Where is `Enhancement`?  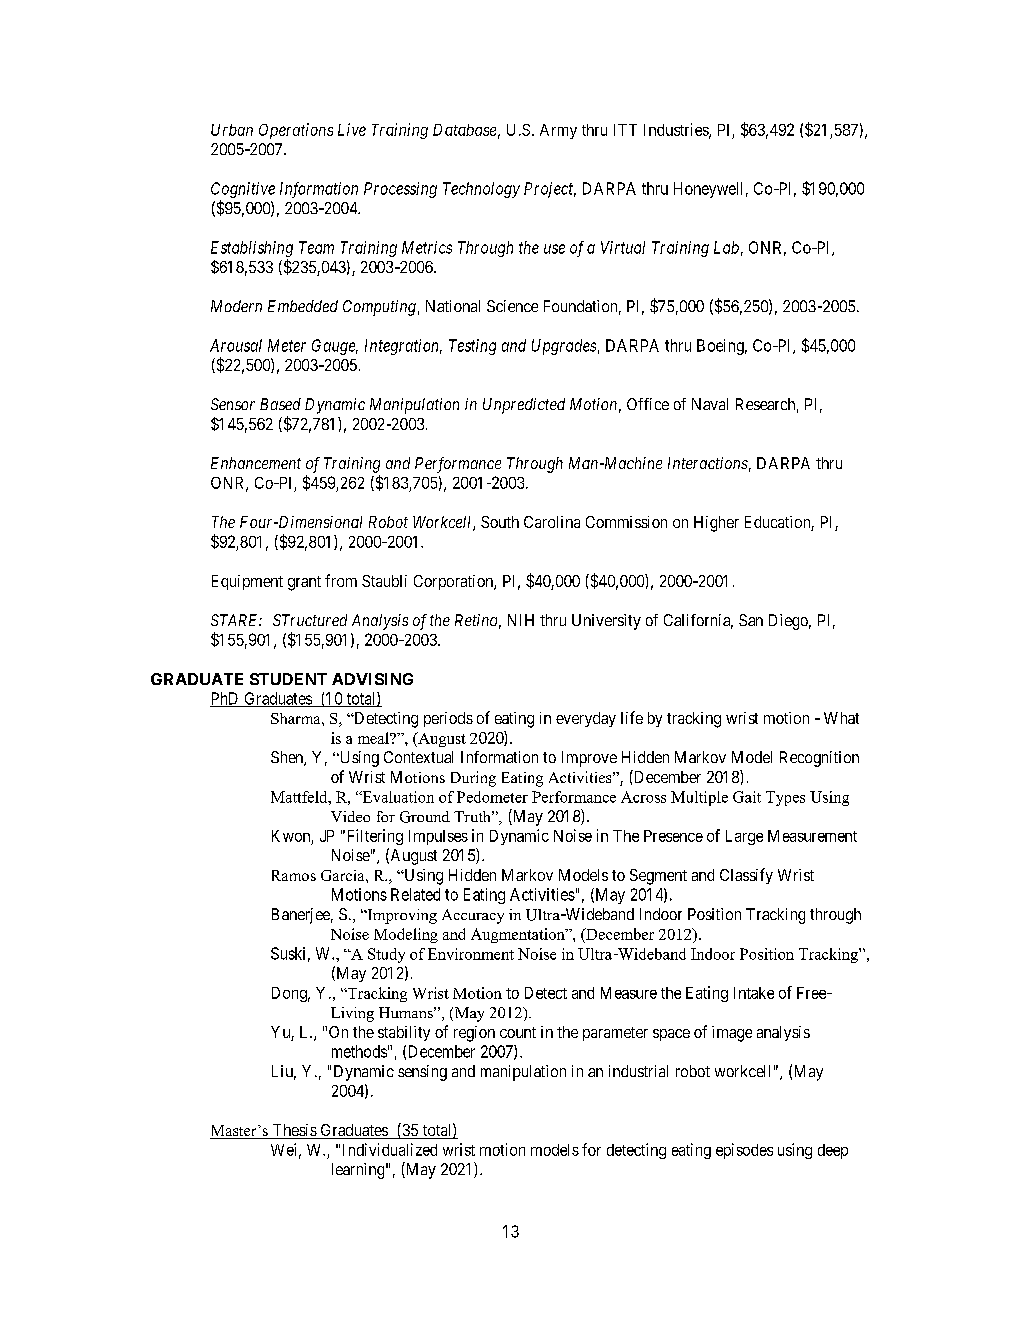
Enhancement is located at coordinates (256, 463).
